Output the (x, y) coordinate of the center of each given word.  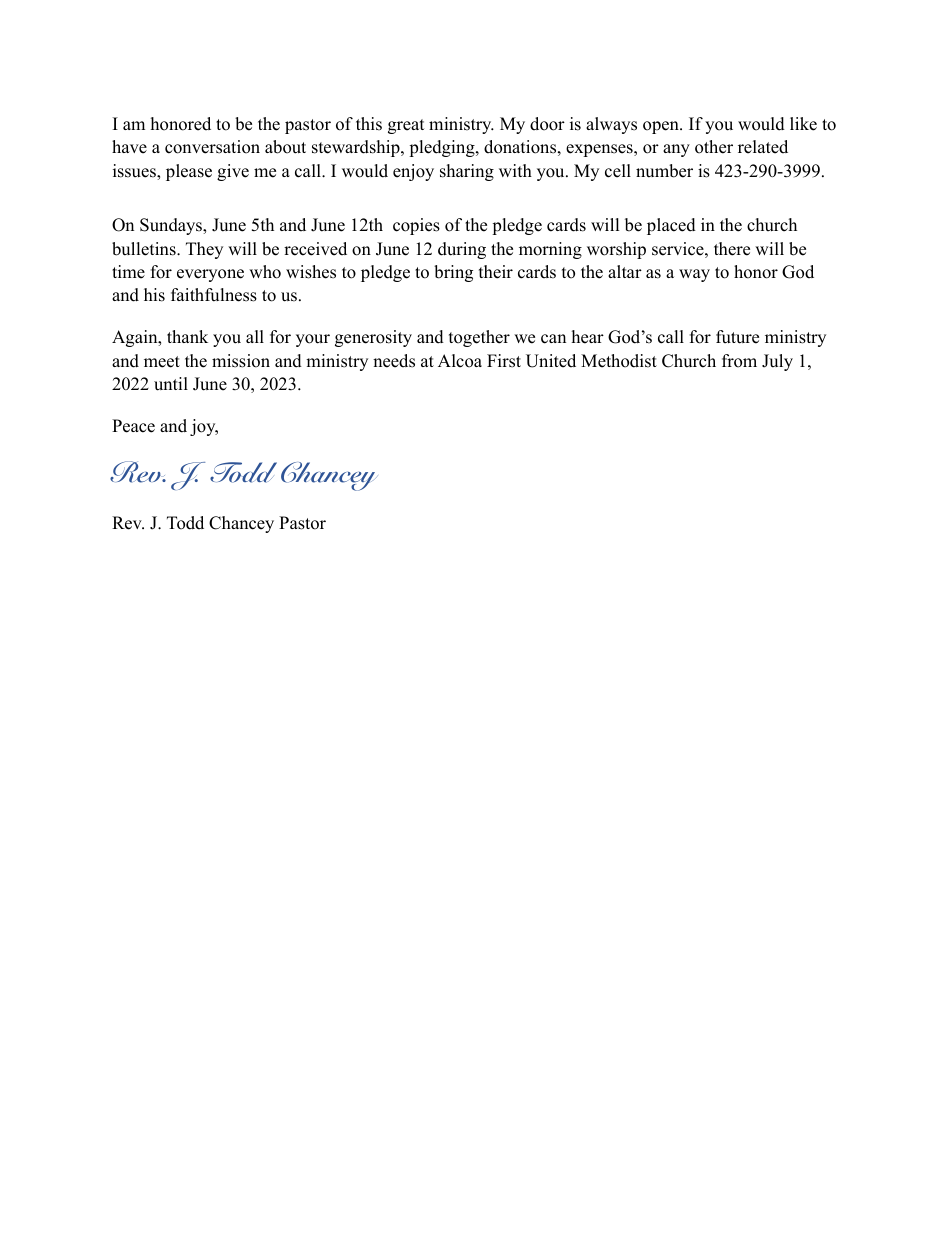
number (664, 171)
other (714, 147)
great (406, 126)
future (737, 337)
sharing (467, 172)
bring (453, 273)
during (462, 250)
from (739, 361)
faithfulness (214, 295)
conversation (212, 147)
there (732, 249)
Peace (133, 426)
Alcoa (460, 361)
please (189, 172)
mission (241, 361)
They (204, 250)
